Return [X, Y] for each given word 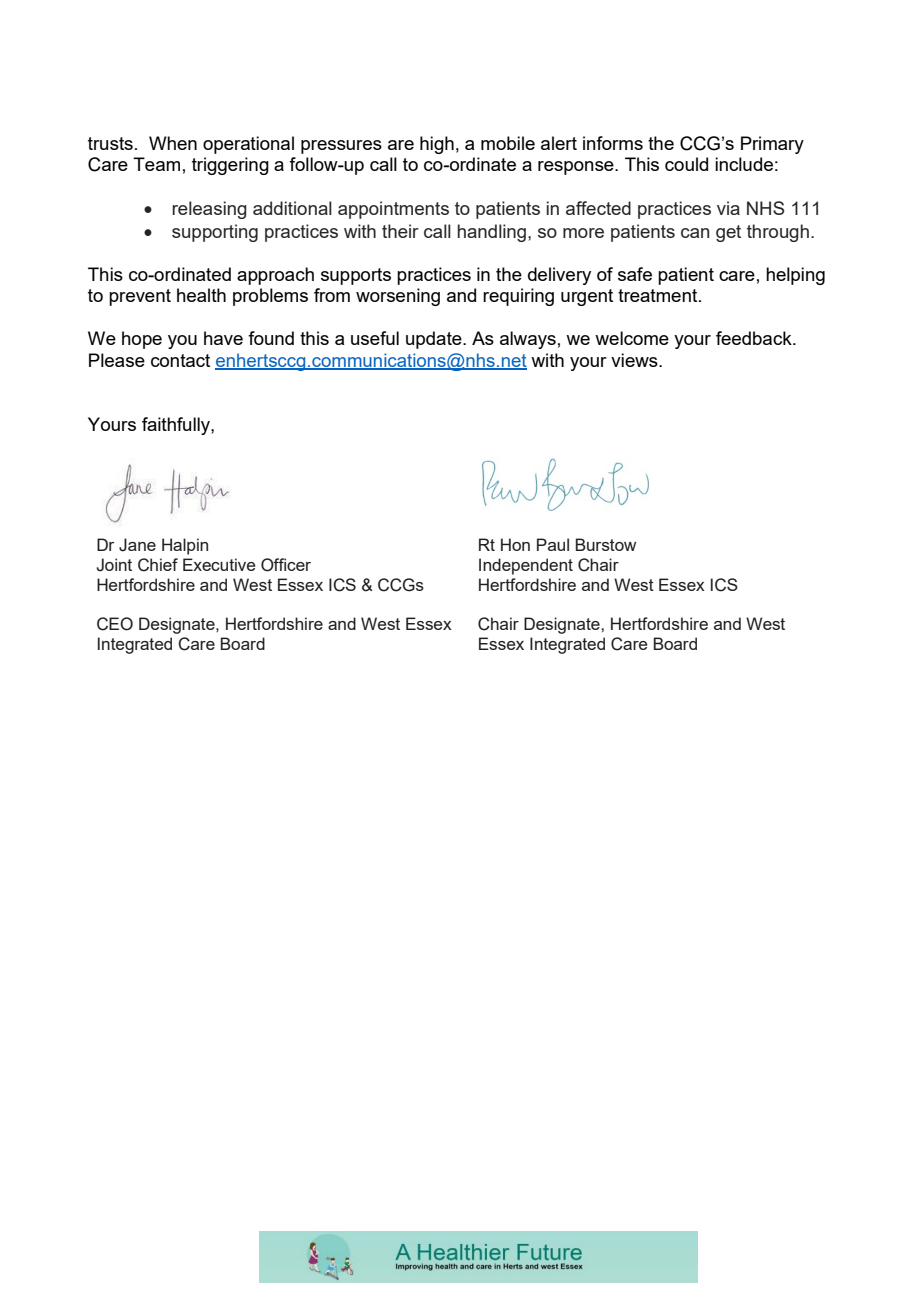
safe [635, 274]
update [435, 340]
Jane [137, 545]
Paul [553, 544]
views [635, 360]
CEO [115, 624]
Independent [526, 566]
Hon [515, 544]
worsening [398, 297]
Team [156, 164]
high [437, 145]
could [686, 164]
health [201, 295]
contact [180, 360]
